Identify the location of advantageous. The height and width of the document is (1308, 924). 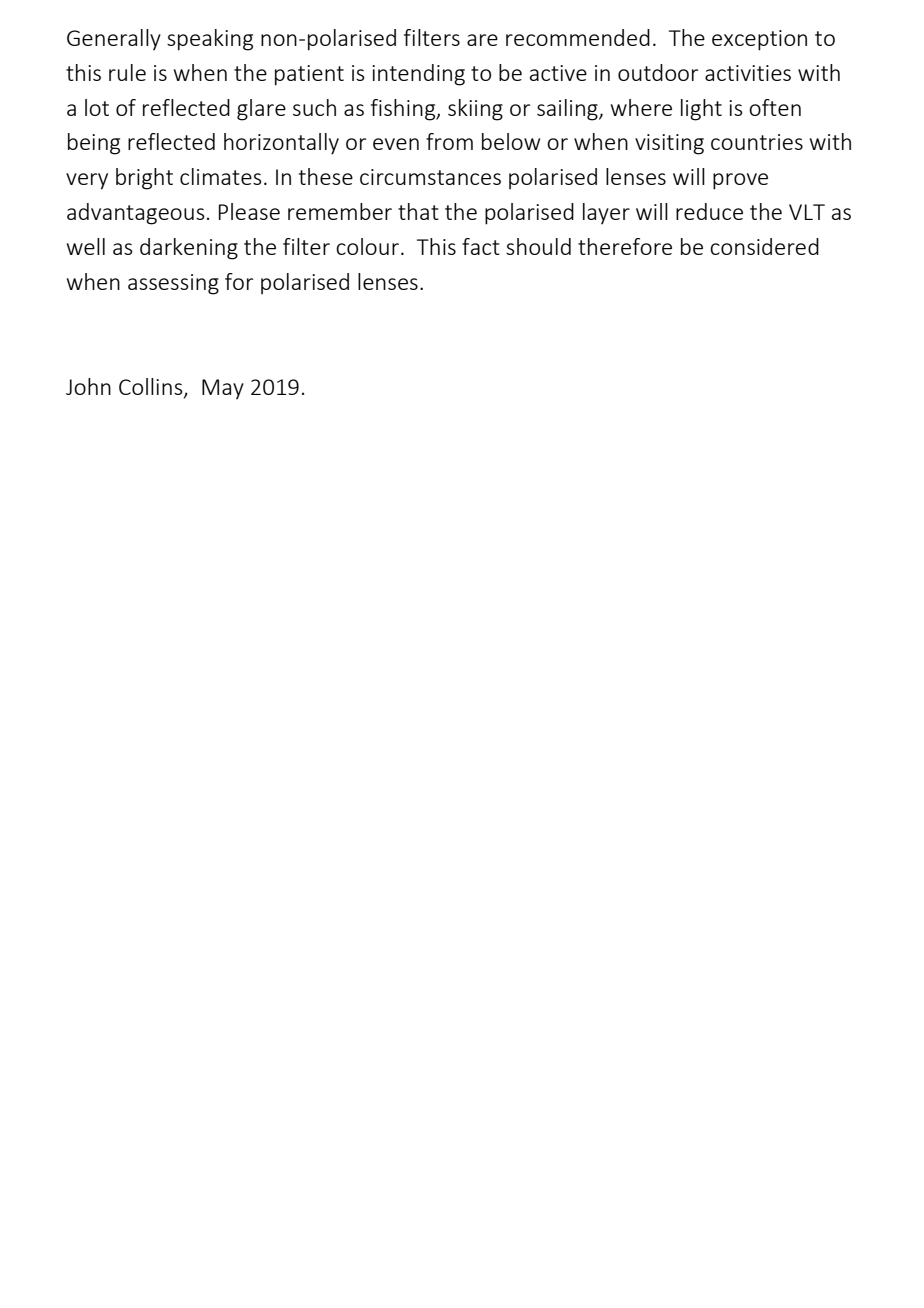
(136, 214).
